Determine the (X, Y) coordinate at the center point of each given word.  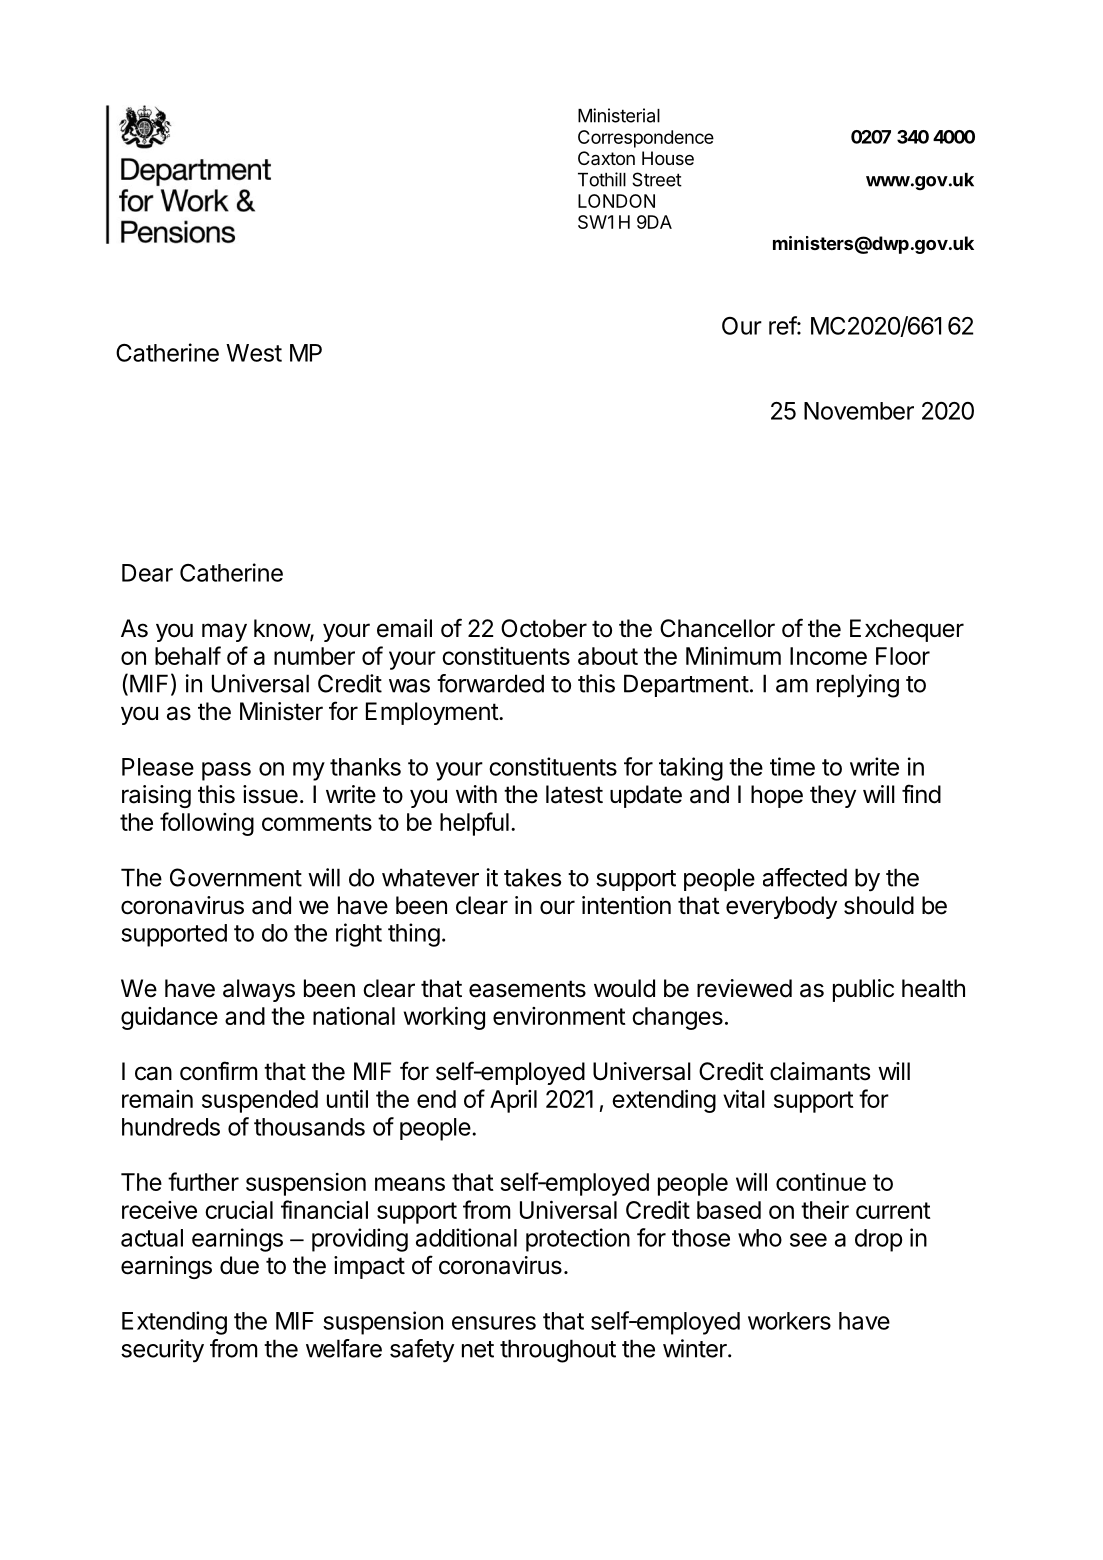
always (259, 990)
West (254, 353)
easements (527, 989)
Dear (147, 573)
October (544, 628)
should (879, 905)
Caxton (606, 158)
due (239, 1265)
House (668, 158)
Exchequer (907, 630)
